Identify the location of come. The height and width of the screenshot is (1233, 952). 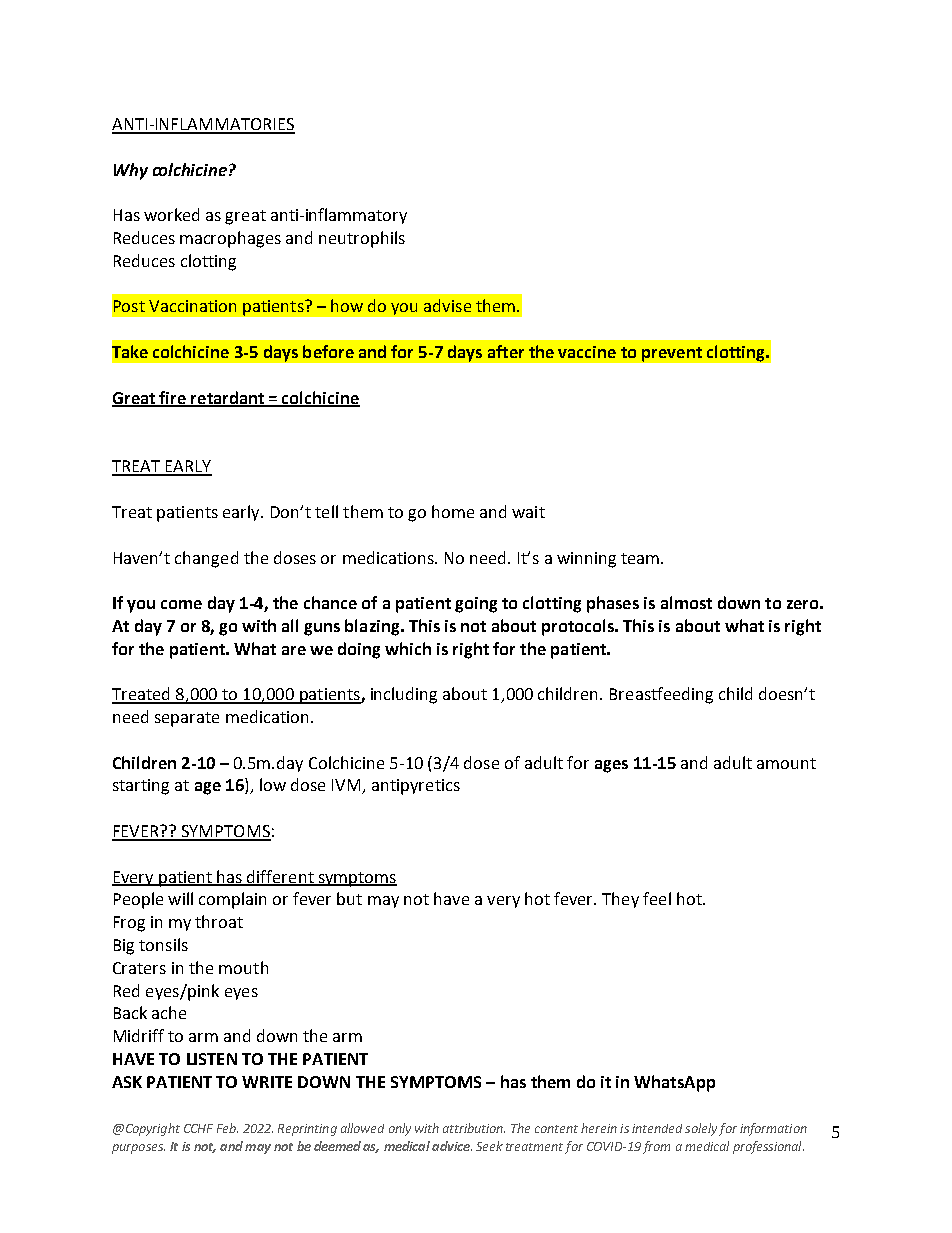
(181, 604).
